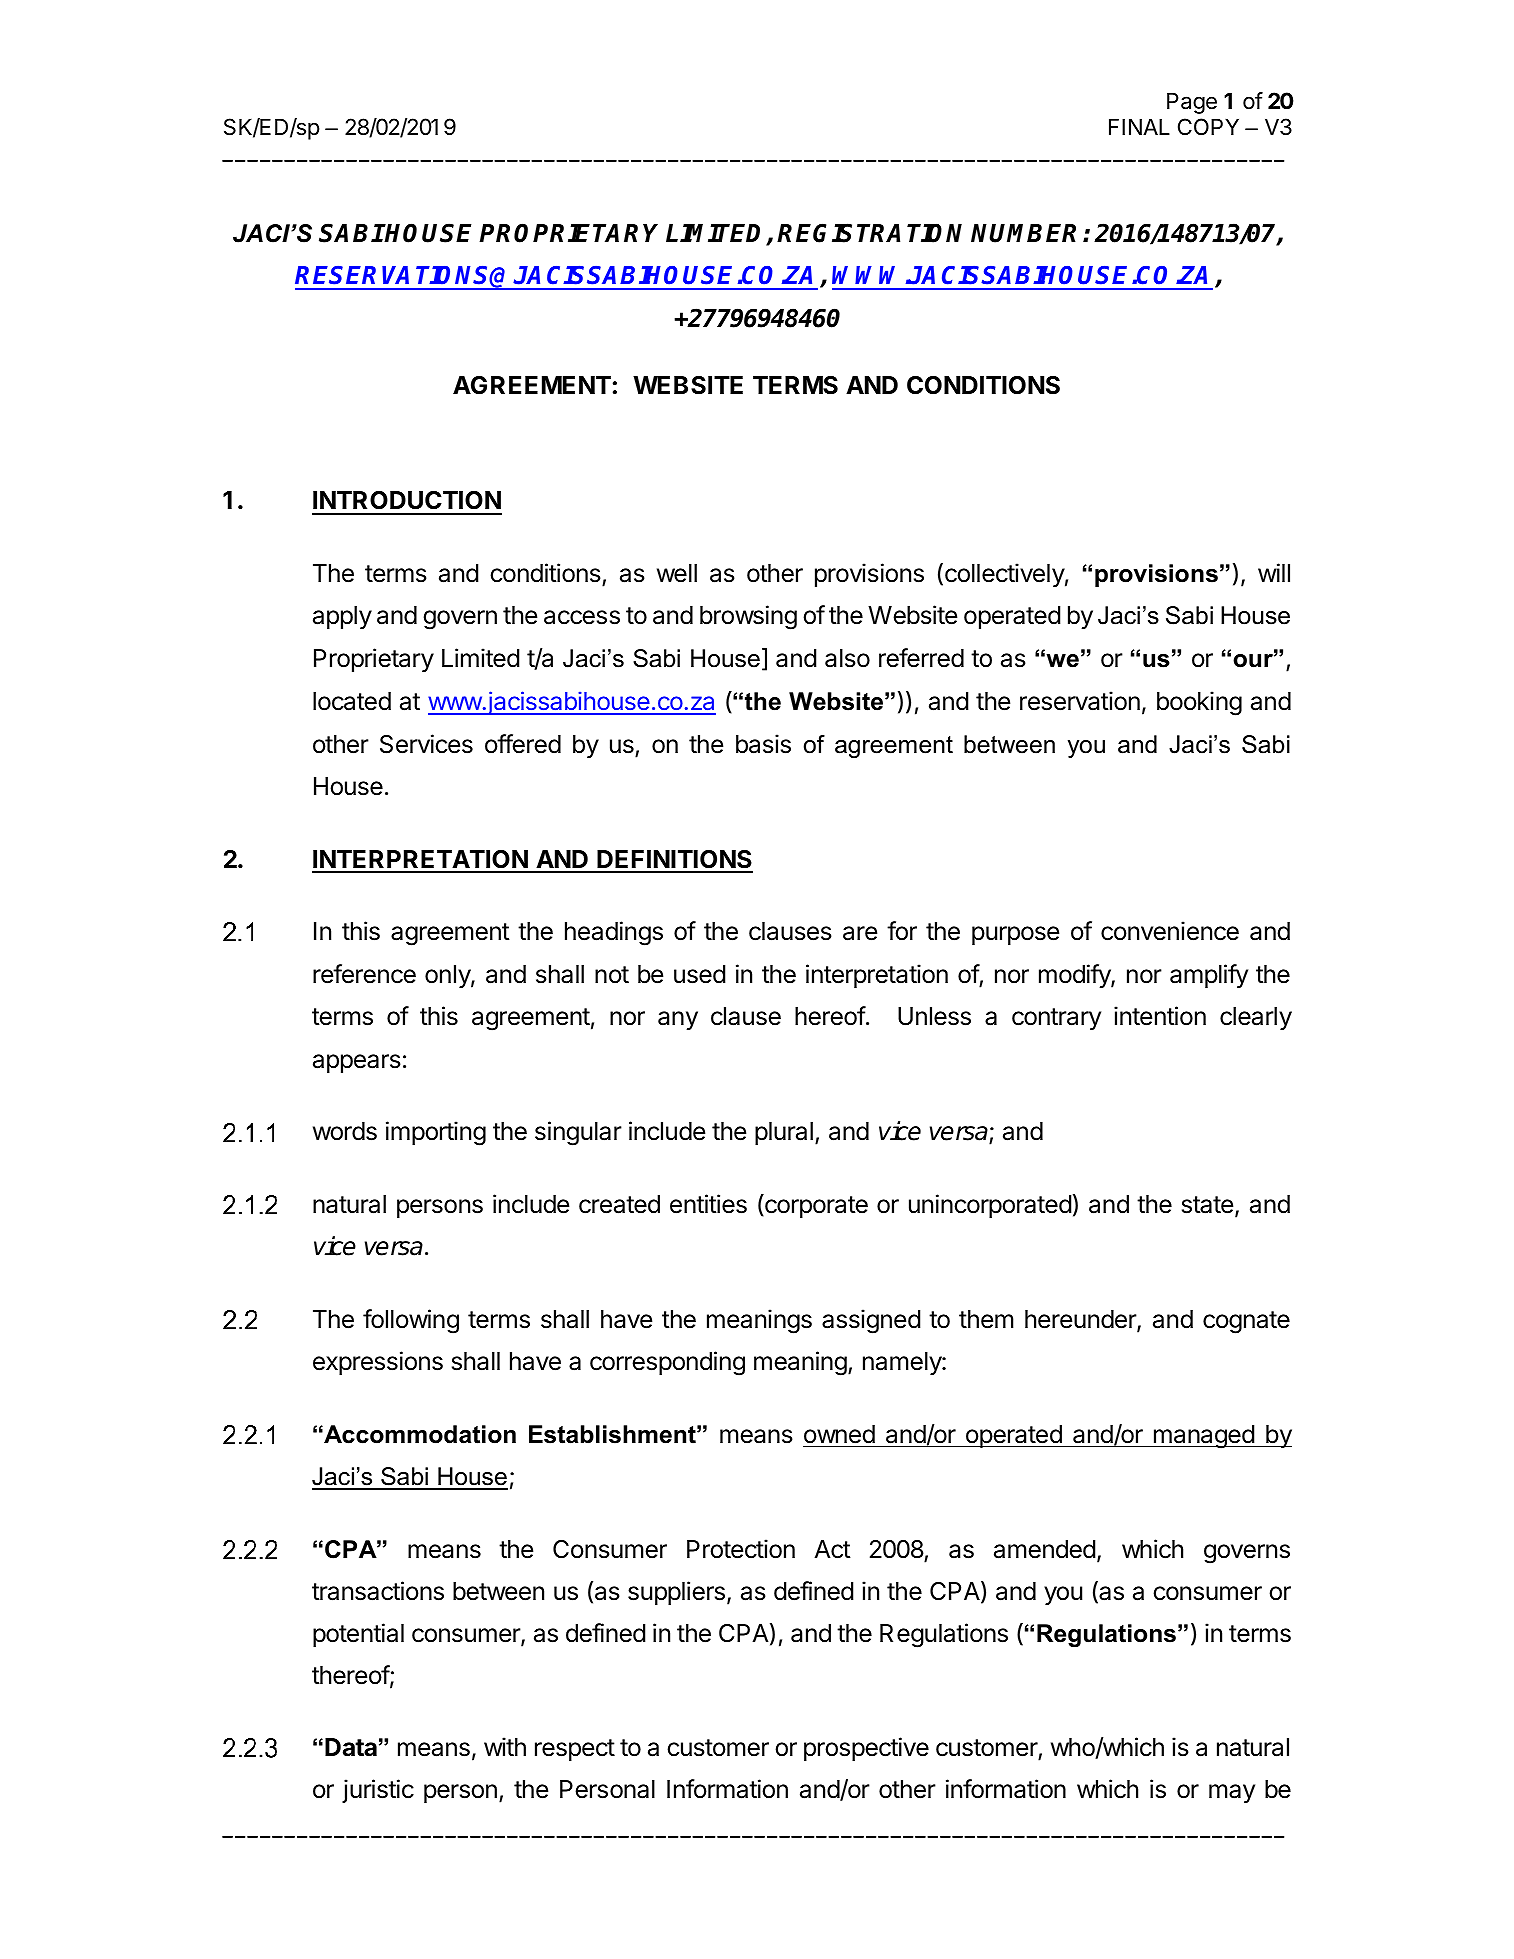 This document has width=1514, height=1959. What do you see at coordinates (677, 573) in the document?
I see `well` at bounding box center [677, 573].
